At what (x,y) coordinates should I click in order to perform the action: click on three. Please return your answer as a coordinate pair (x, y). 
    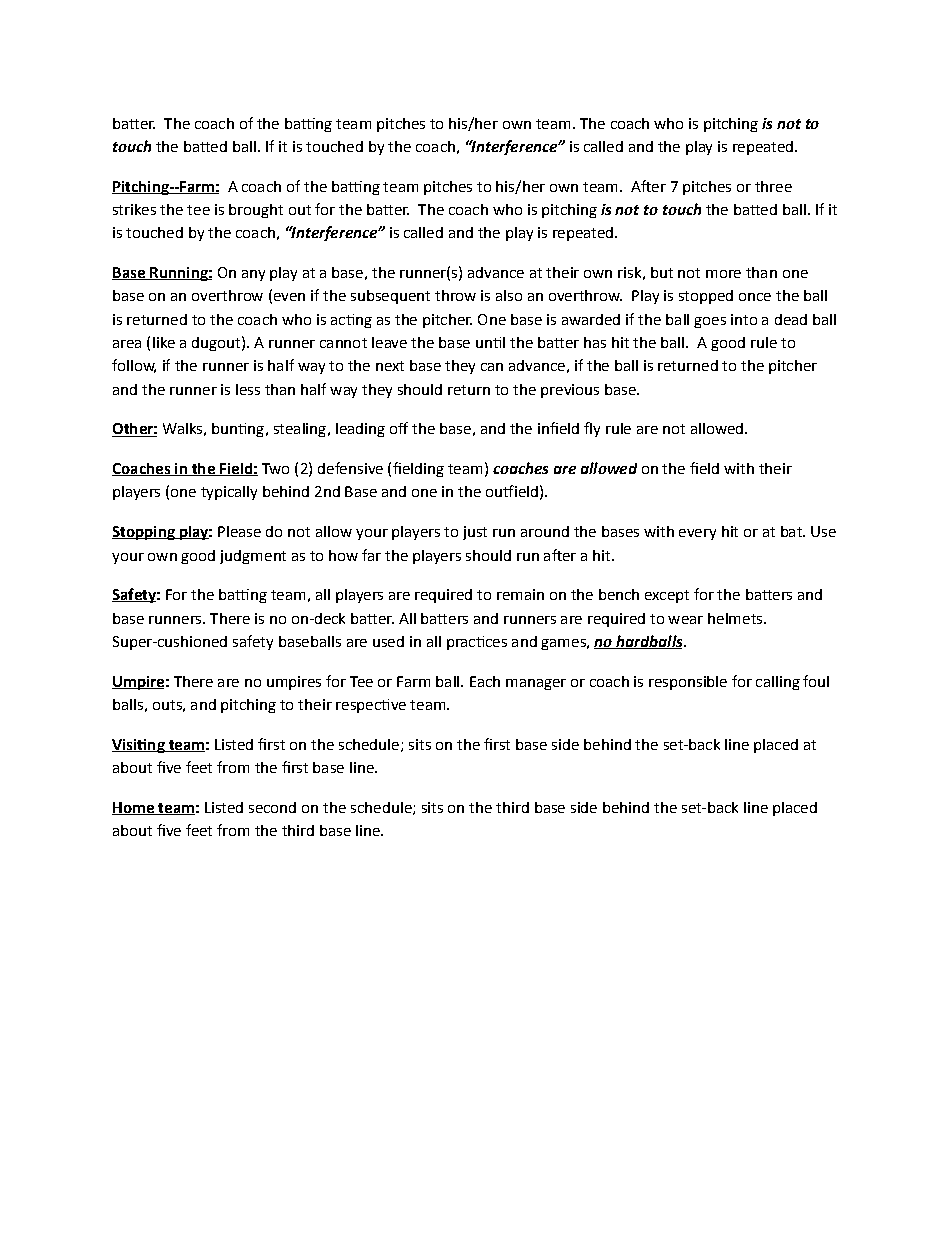
    Looking at the image, I should click on (773, 186).
